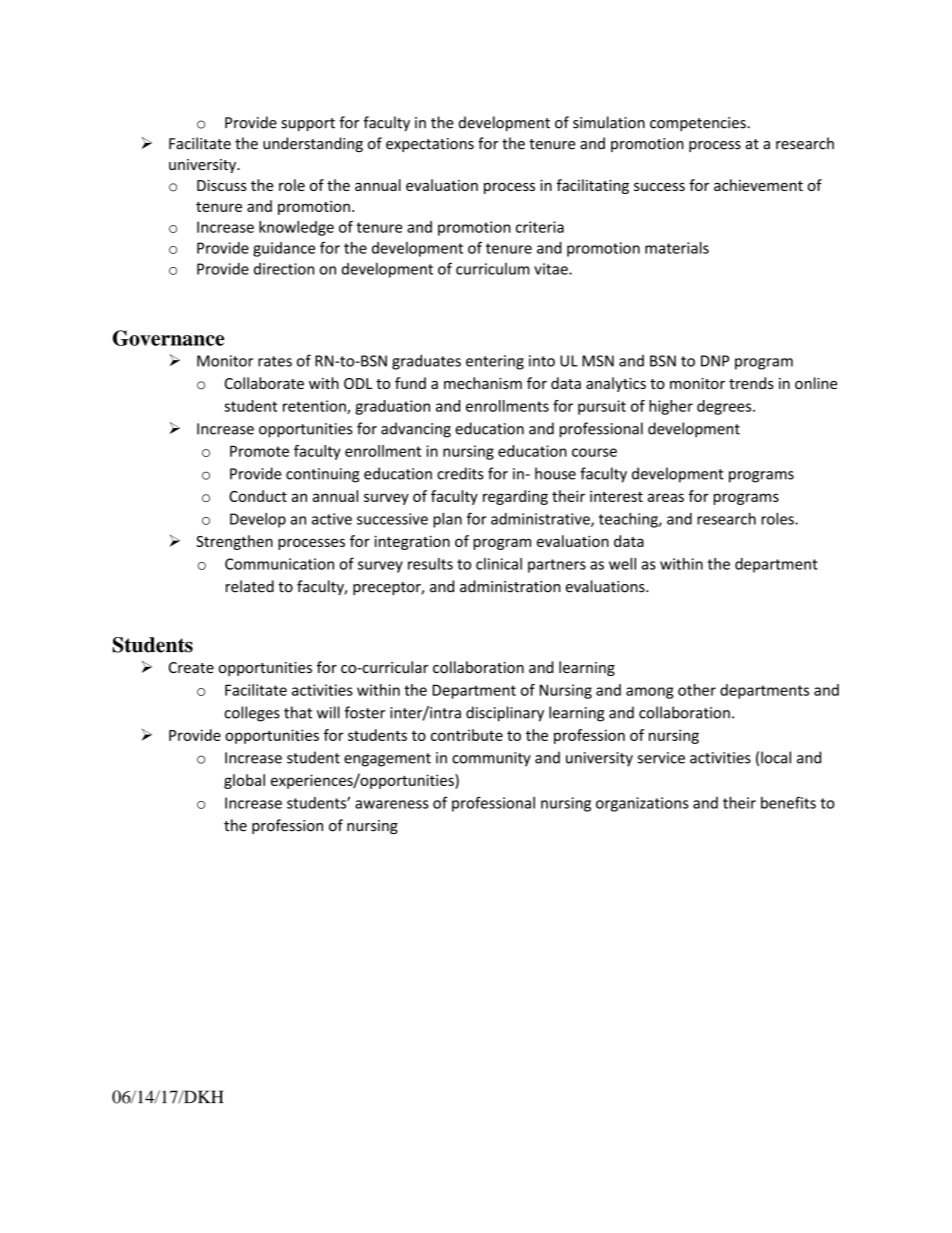 The image size is (952, 1233). What do you see at coordinates (495, 362) in the page?
I see `entering` at bounding box center [495, 362].
